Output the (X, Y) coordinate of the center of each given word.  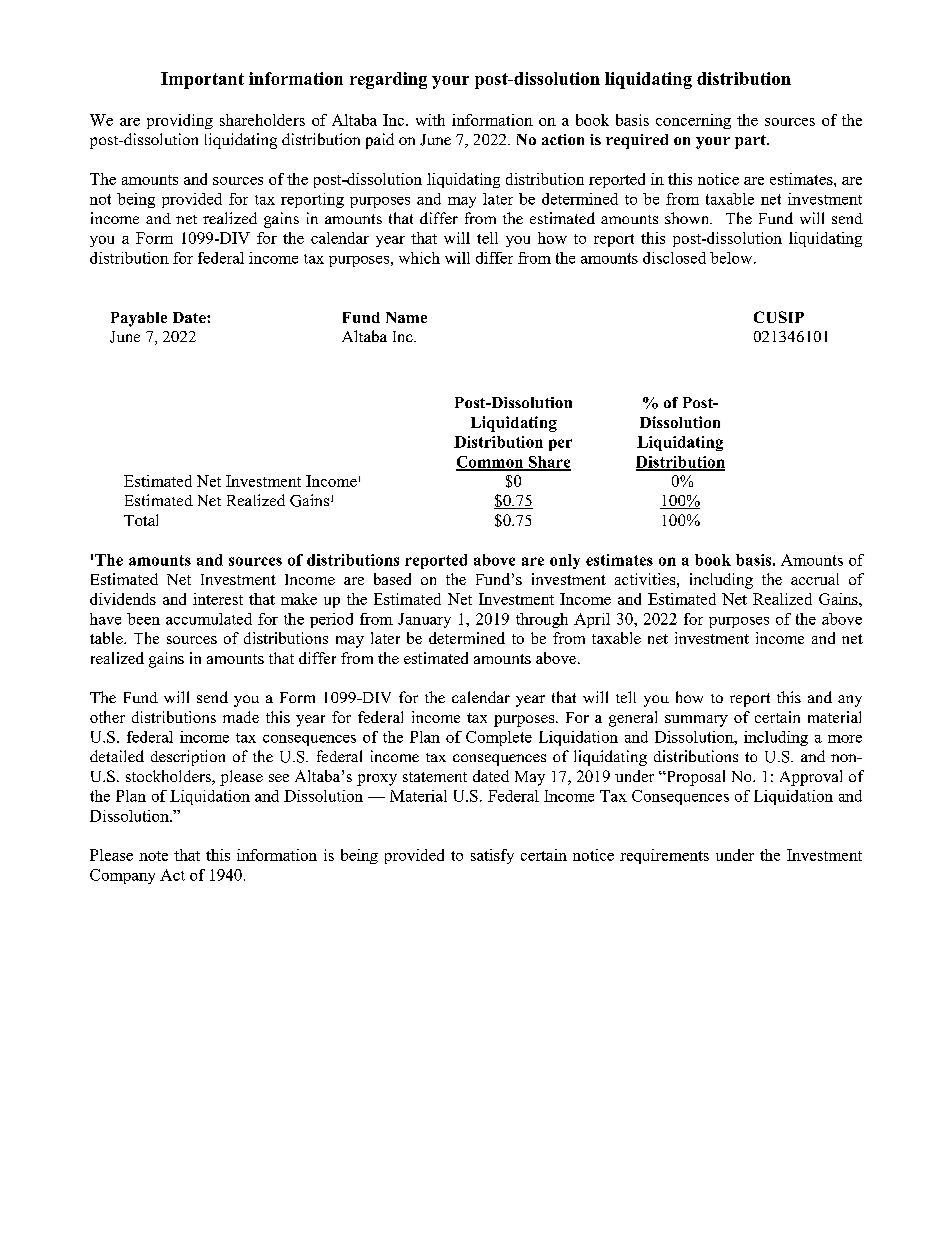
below (732, 258)
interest (218, 599)
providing (180, 121)
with (430, 120)
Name (406, 317)
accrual (815, 579)
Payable (139, 319)
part (751, 142)
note (153, 856)
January (424, 620)
